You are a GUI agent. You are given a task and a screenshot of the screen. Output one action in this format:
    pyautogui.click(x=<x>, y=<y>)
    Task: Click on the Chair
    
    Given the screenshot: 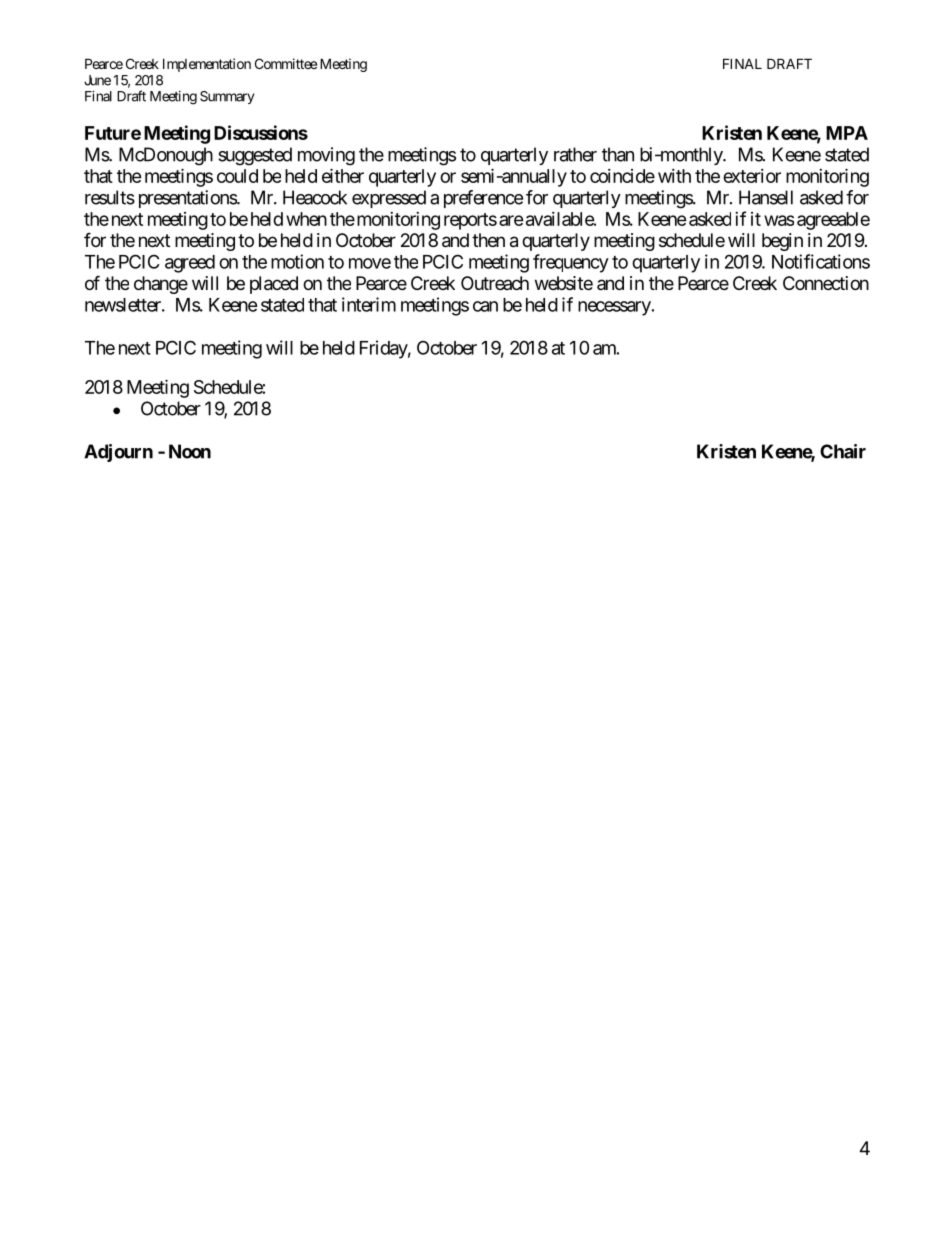 What is the action you would take?
    pyautogui.click(x=843, y=451)
